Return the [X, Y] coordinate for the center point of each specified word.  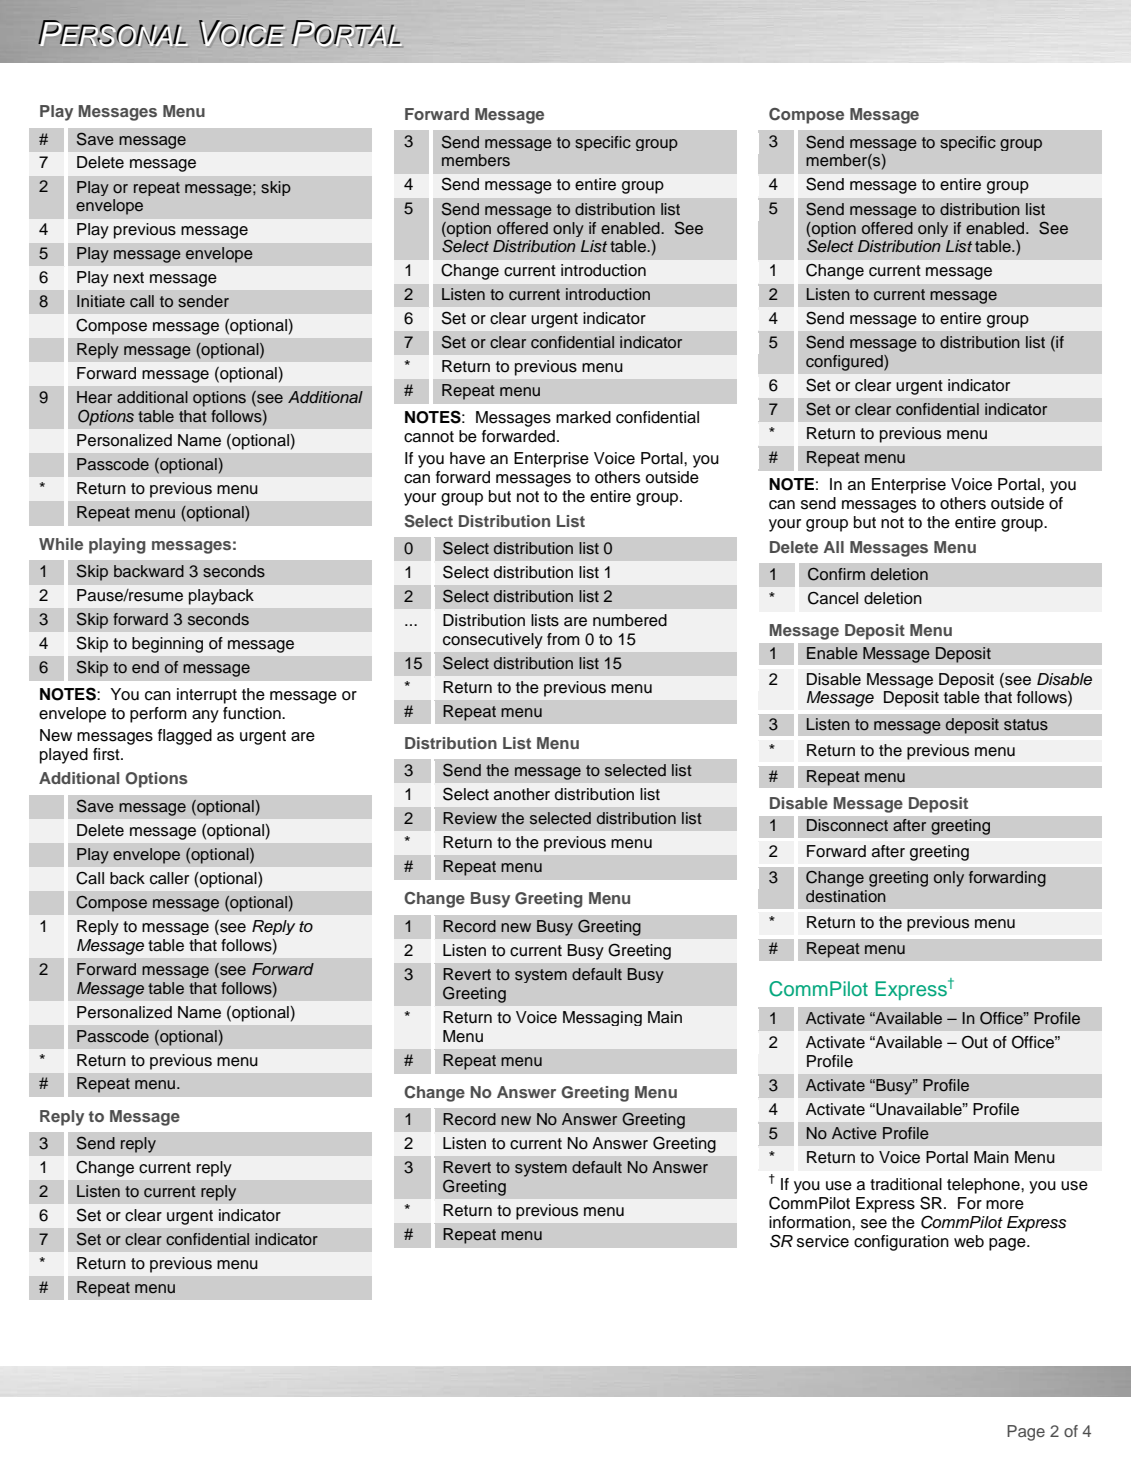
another [522, 794]
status [1026, 725]
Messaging [602, 1018]
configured [845, 363]
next [129, 278]
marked [583, 417]
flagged [185, 737]
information [811, 1222]
